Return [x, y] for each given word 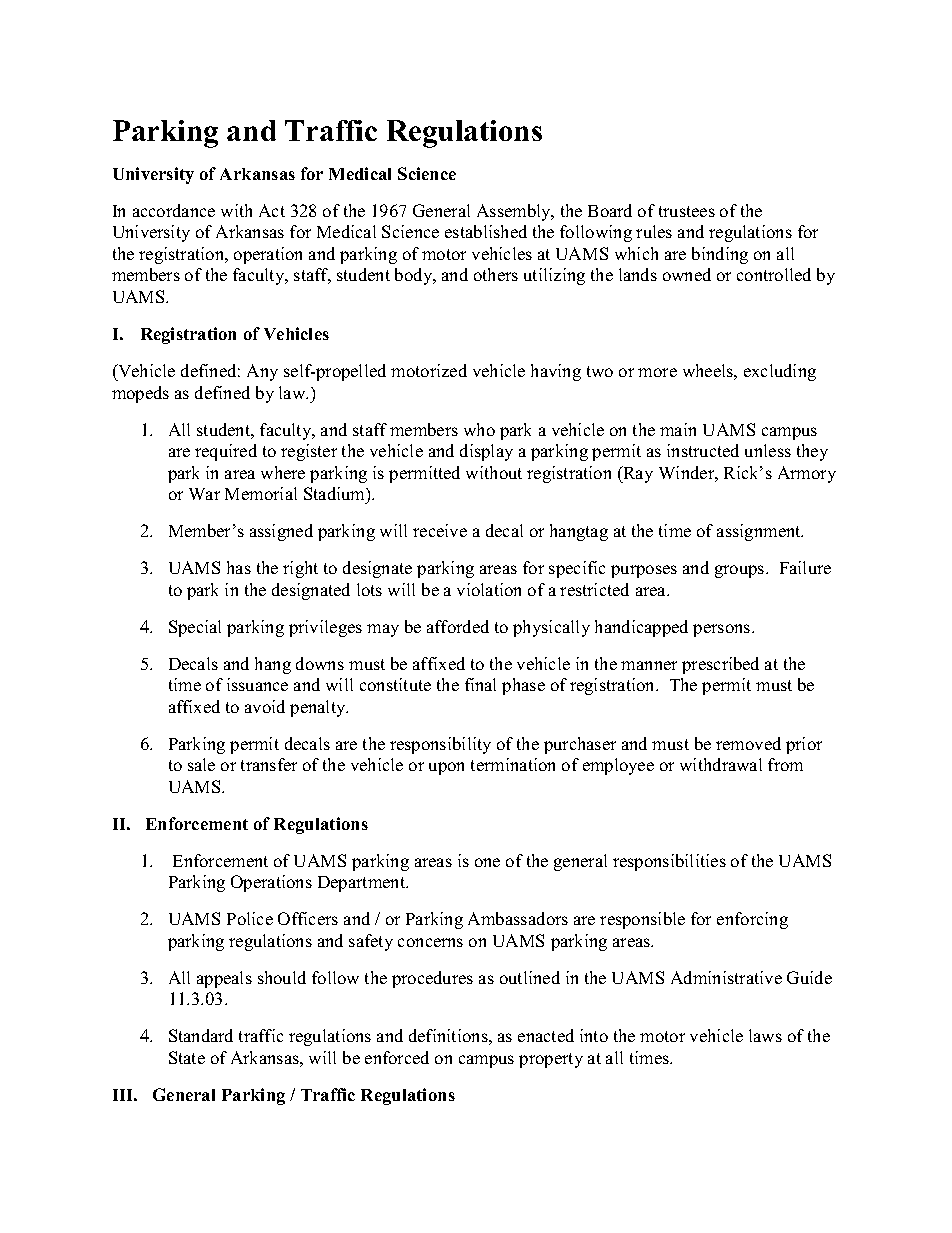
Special [195, 628]
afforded [458, 626]
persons [723, 630]
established [486, 231]
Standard [201, 1035]
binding [720, 255]
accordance [174, 210]
